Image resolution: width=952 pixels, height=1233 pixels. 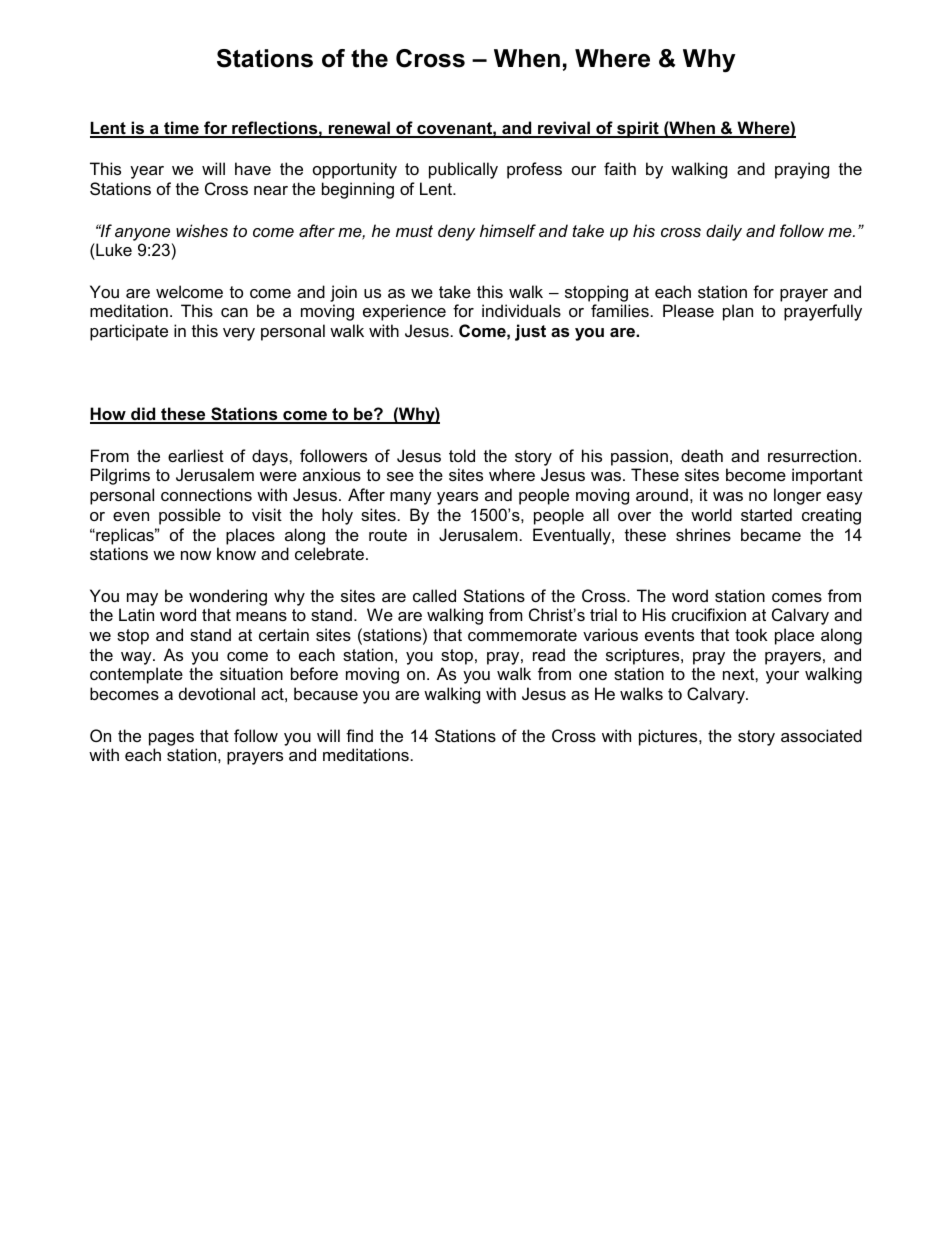 I want to click on death, so click(x=702, y=455).
